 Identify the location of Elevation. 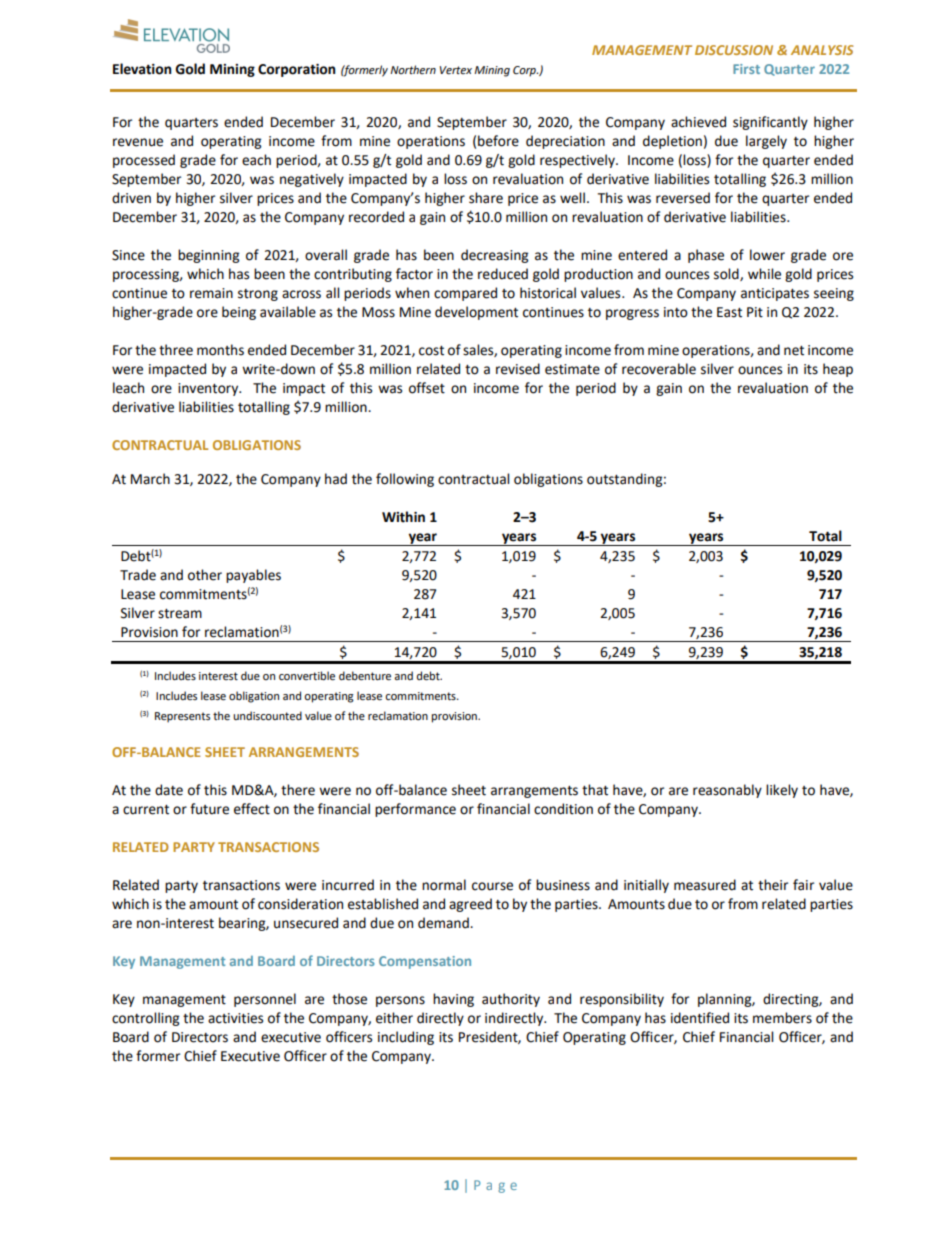
(142, 69).
